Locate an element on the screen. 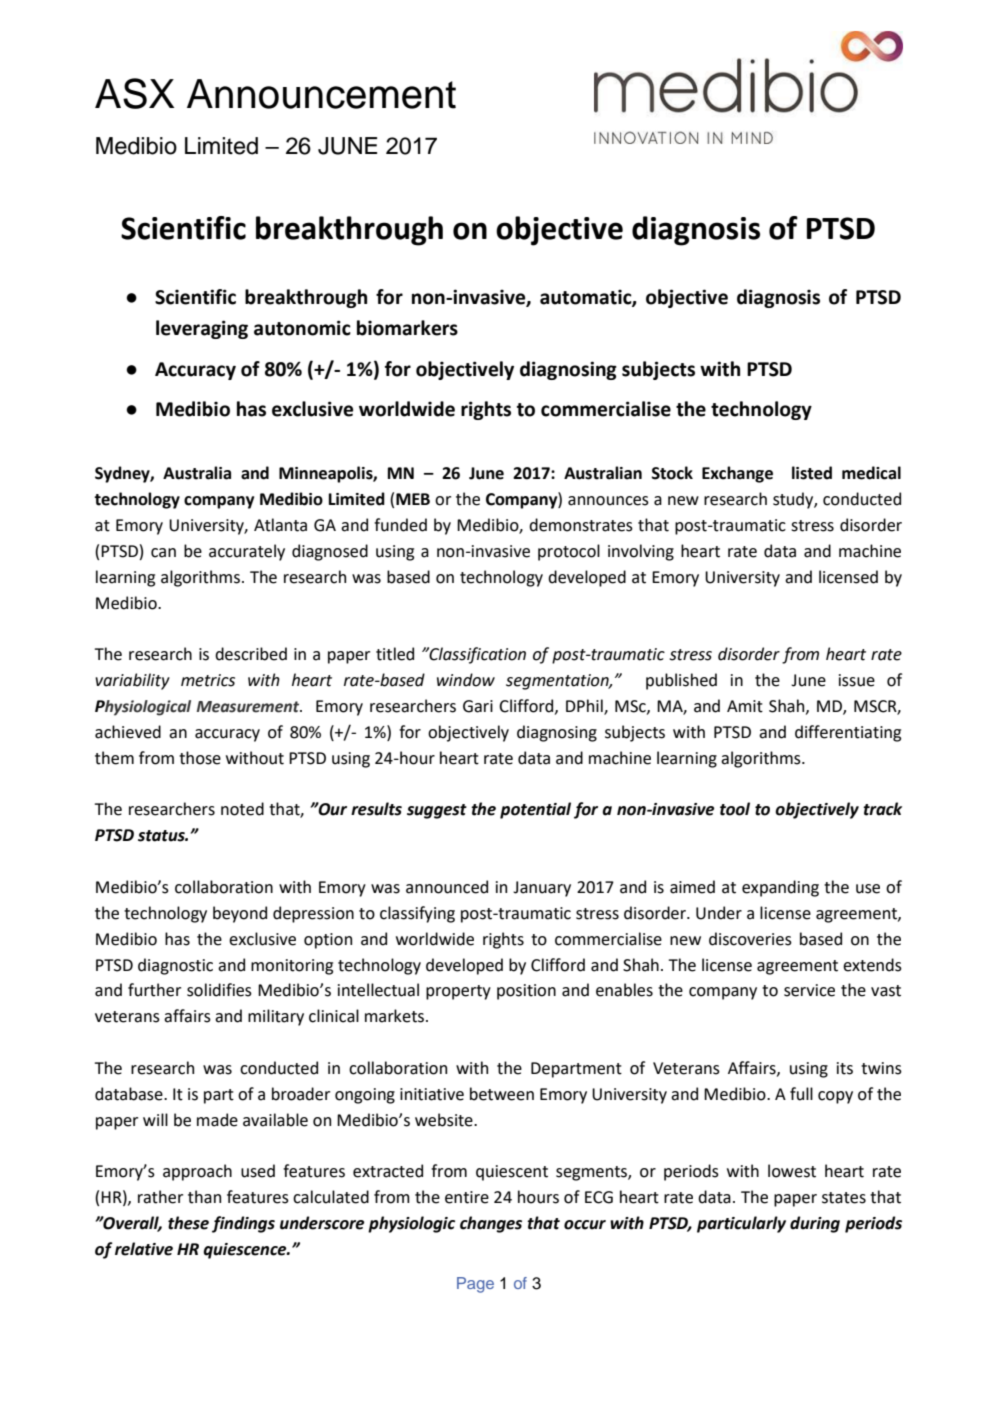 The image size is (997, 1409). changes is located at coordinates (491, 1224).
